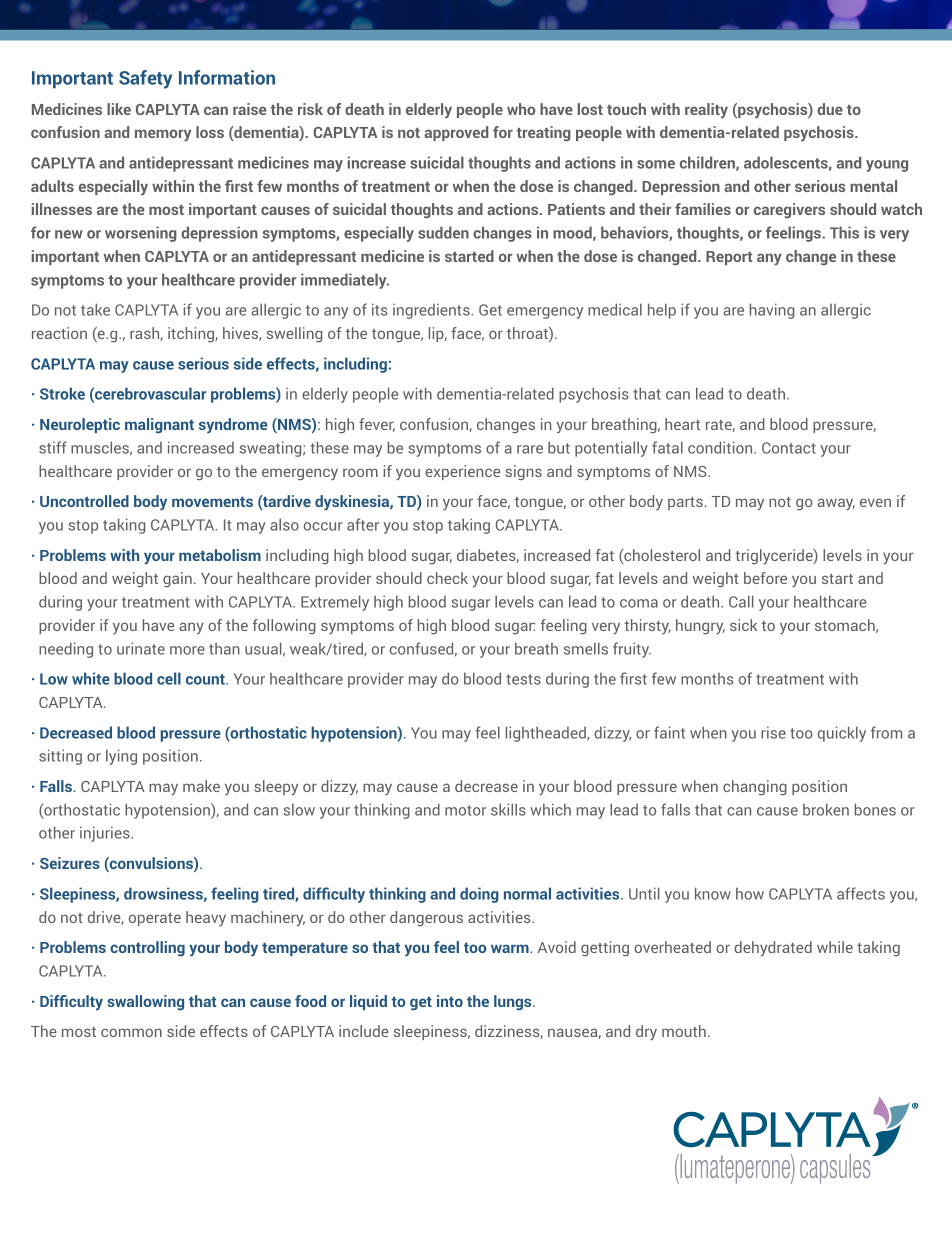 The width and height of the screenshot is (952, 1233). Describe the element at coordinates (169, 678) in the screenshot. I see `cell` at that location.
